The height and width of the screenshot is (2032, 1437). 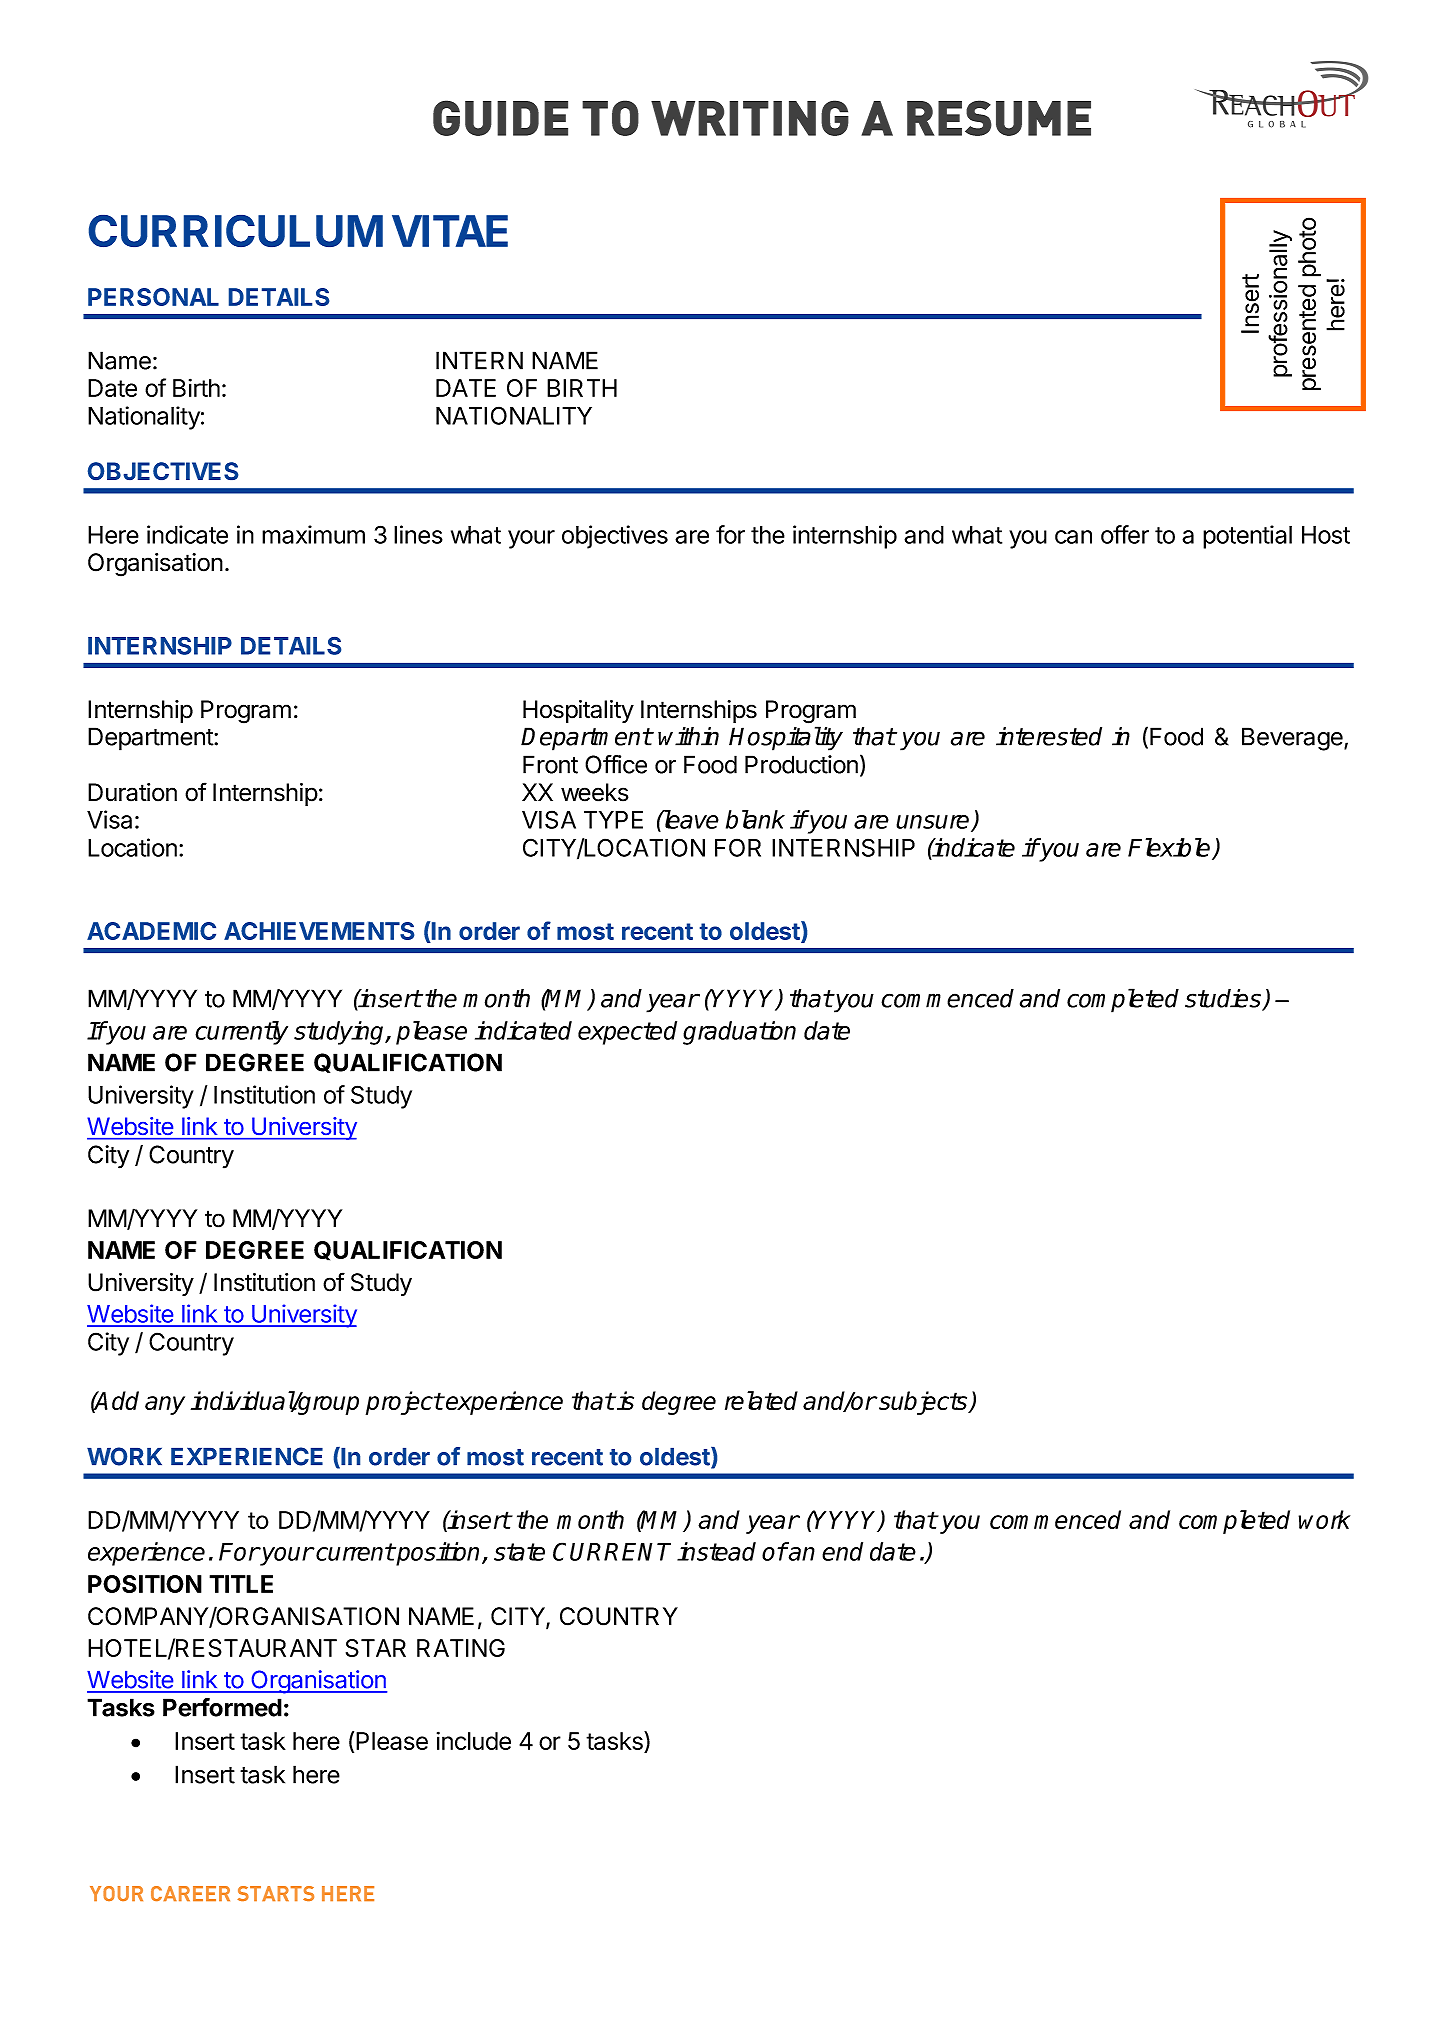 I want to click on Performed, so click(x=222, y=1707).
